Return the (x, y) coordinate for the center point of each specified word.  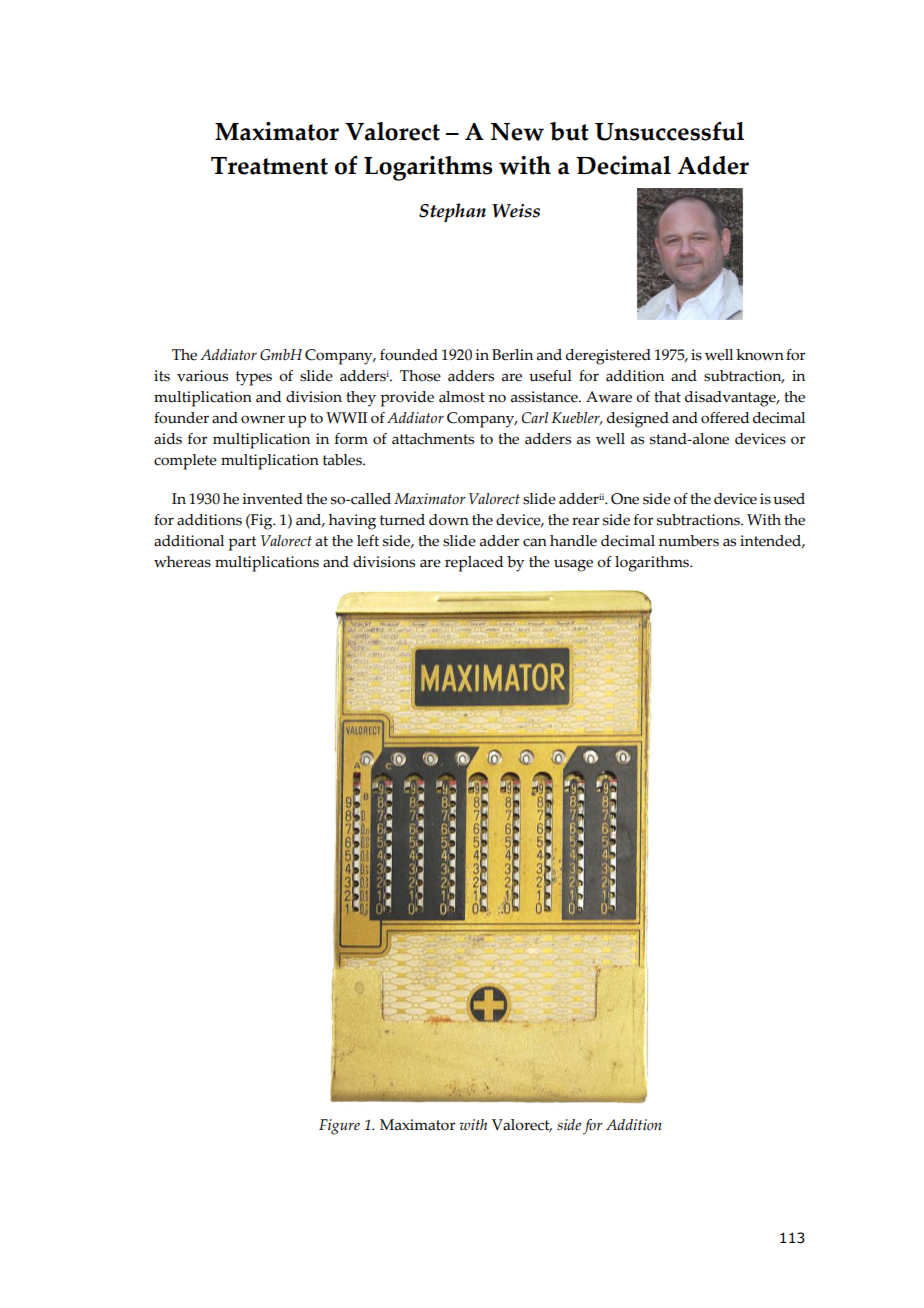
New (517, 132)
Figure (339, 1127)
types (254, 378)
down (449, 520)
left (368, 541)
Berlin (512, 355)
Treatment (269, 166)
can (535, 542)
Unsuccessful (669, 131)
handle (573, 541)
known (760, 355)
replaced (474, 564)
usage (573, 565)
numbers (689, 541)
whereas (182, 562)
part (242, 543)
